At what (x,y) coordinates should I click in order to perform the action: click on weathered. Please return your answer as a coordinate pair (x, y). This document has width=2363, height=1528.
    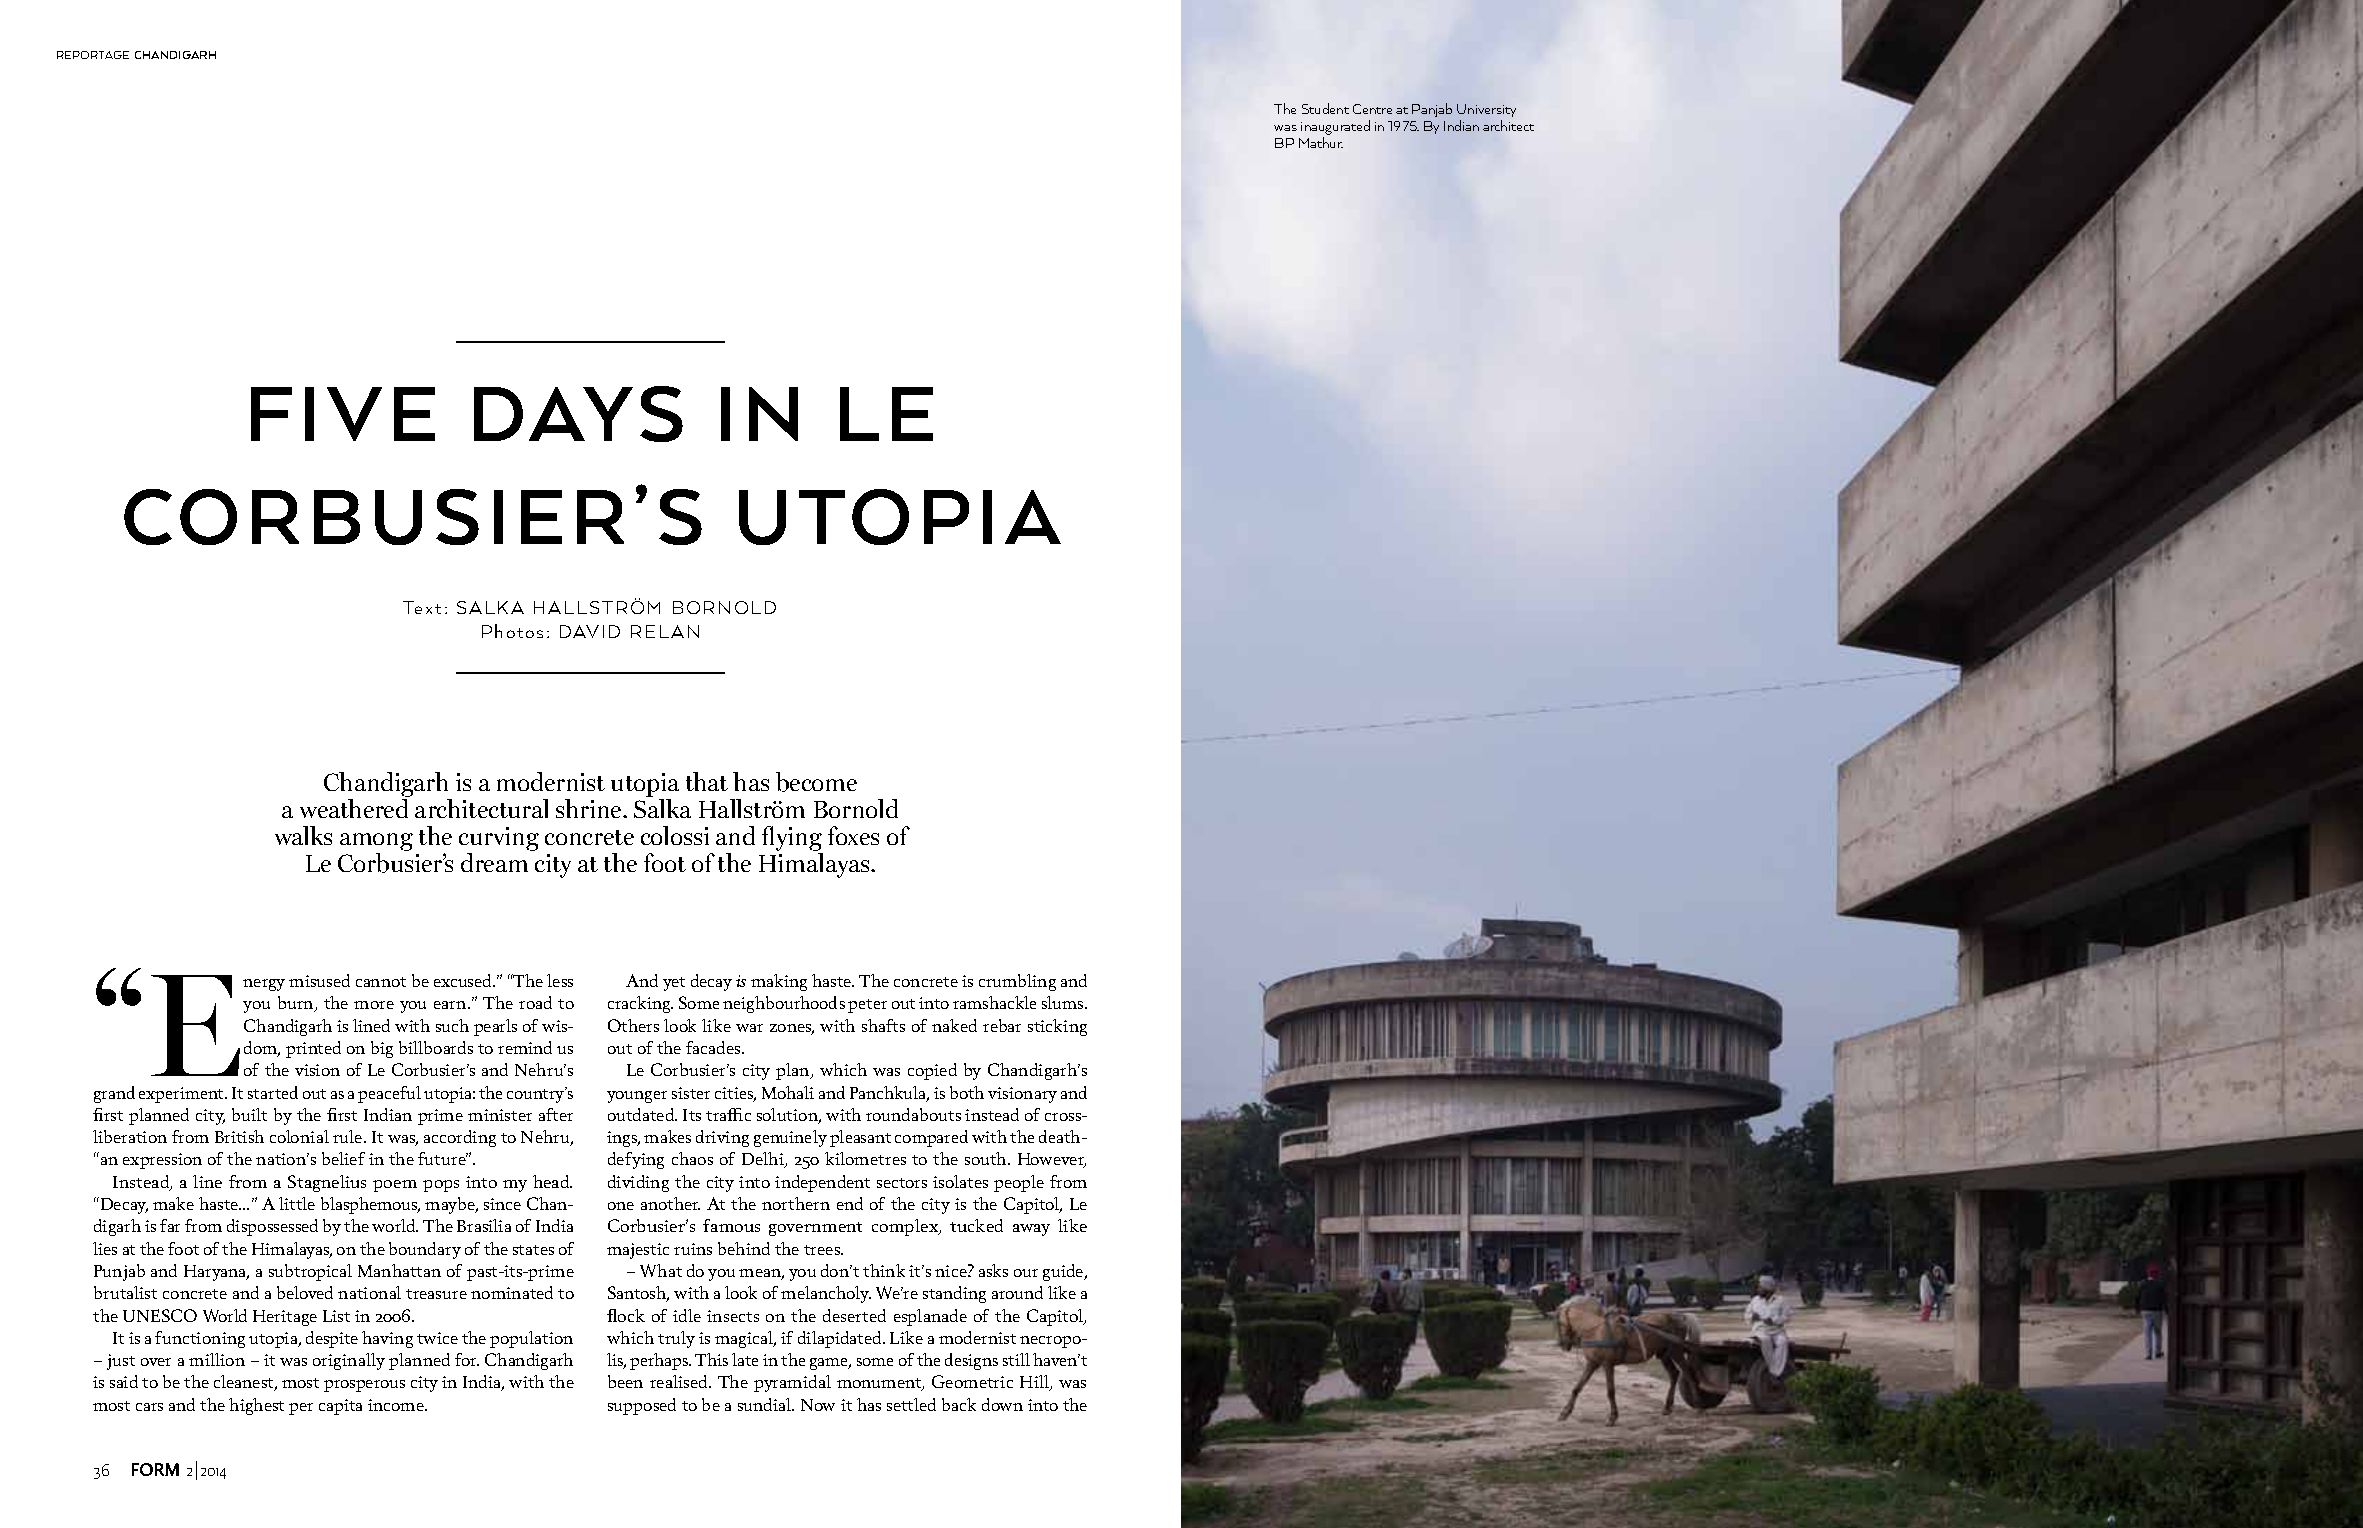
    Looking at the image, I should click on (354, 808).
